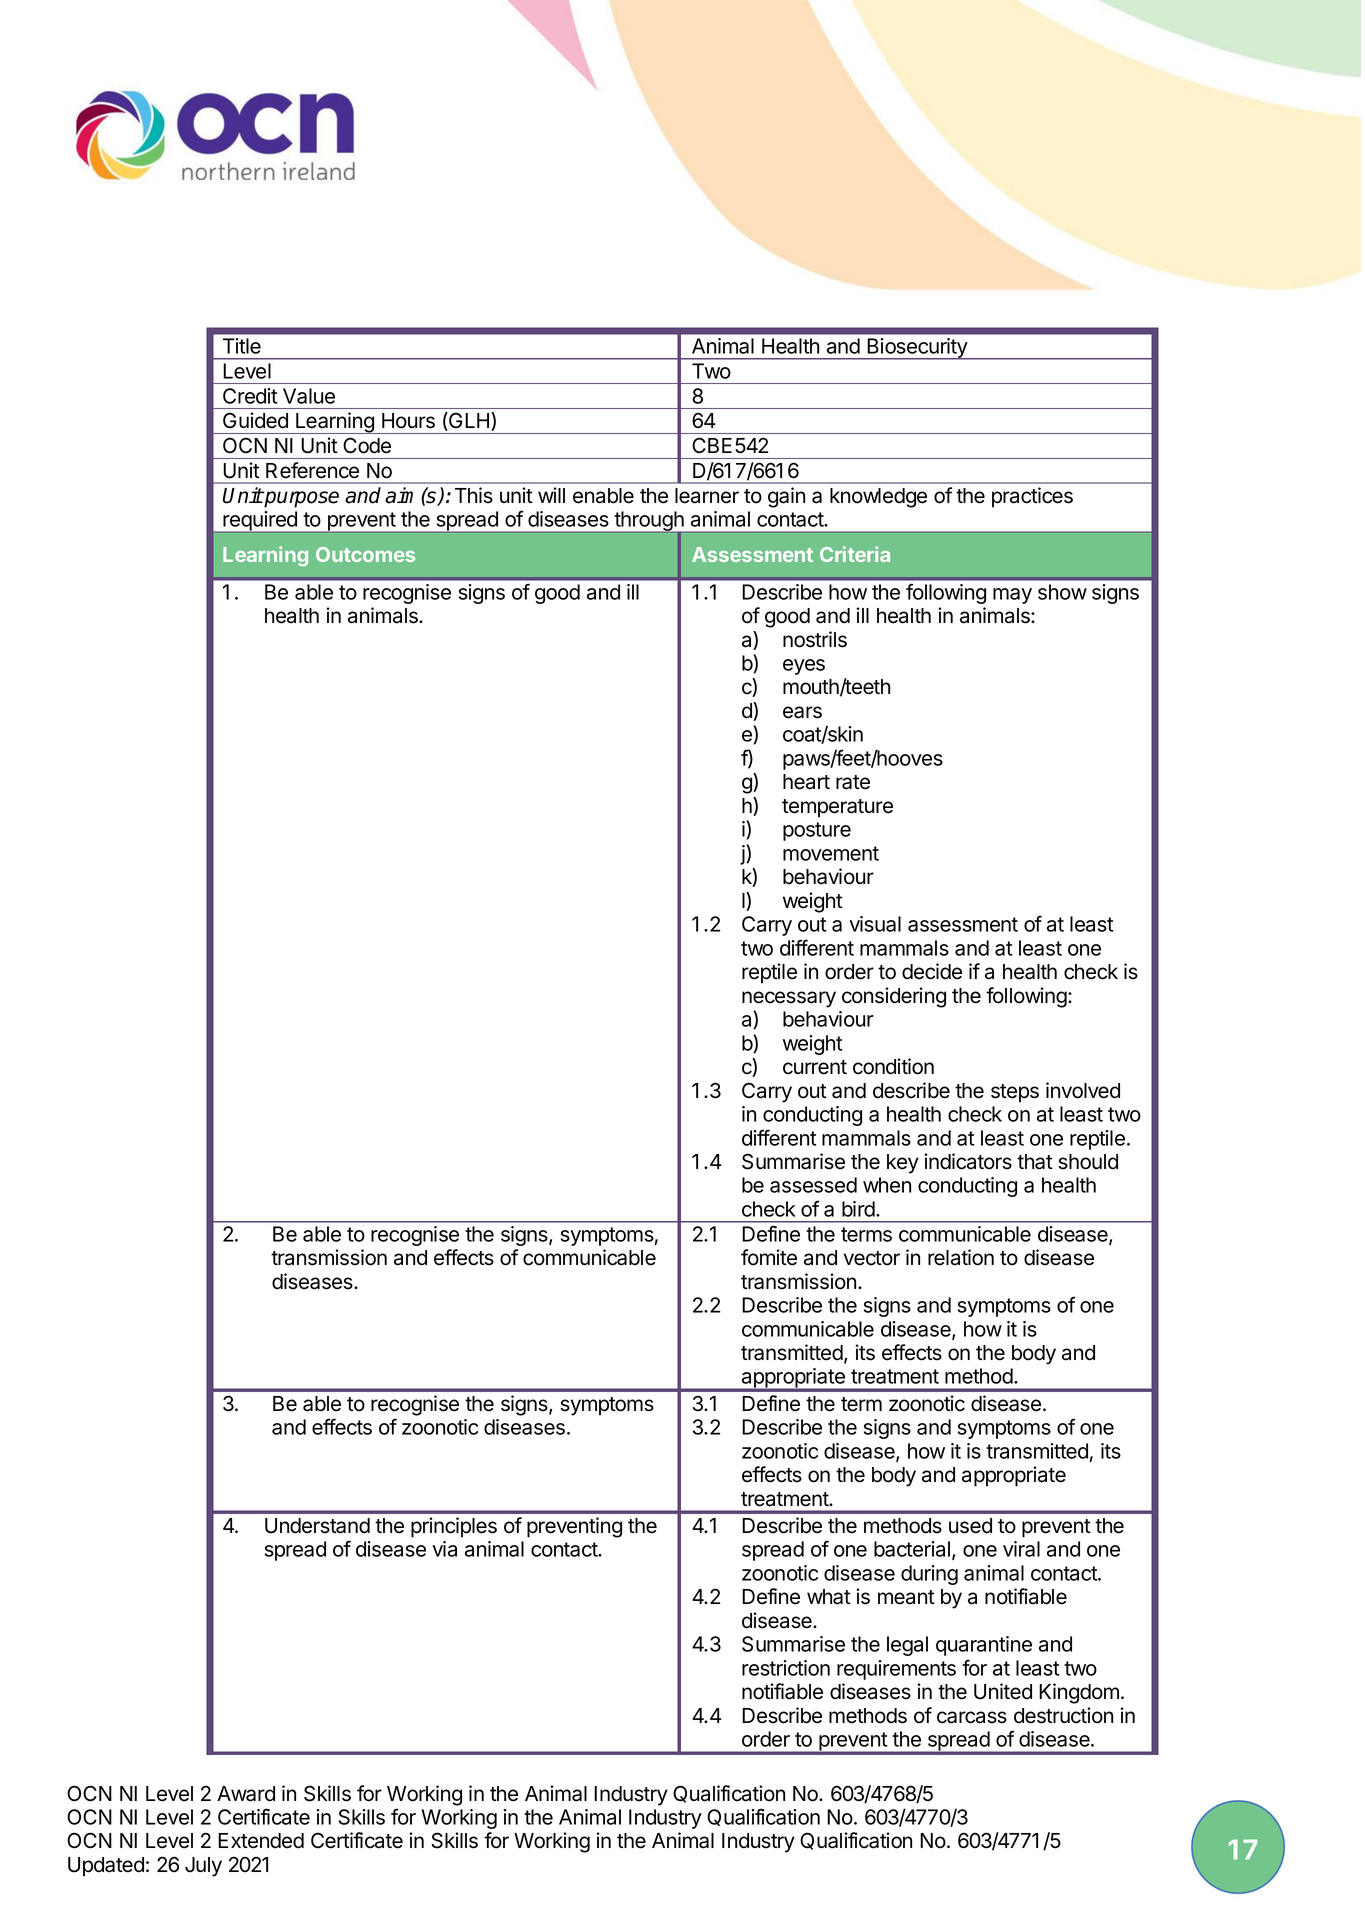 The height and width of the screenshot is (1931, 1365). What do you see at coordinates (250, 396) in the screenshot?
I see `Credit` at bounding box center [250, 396].
